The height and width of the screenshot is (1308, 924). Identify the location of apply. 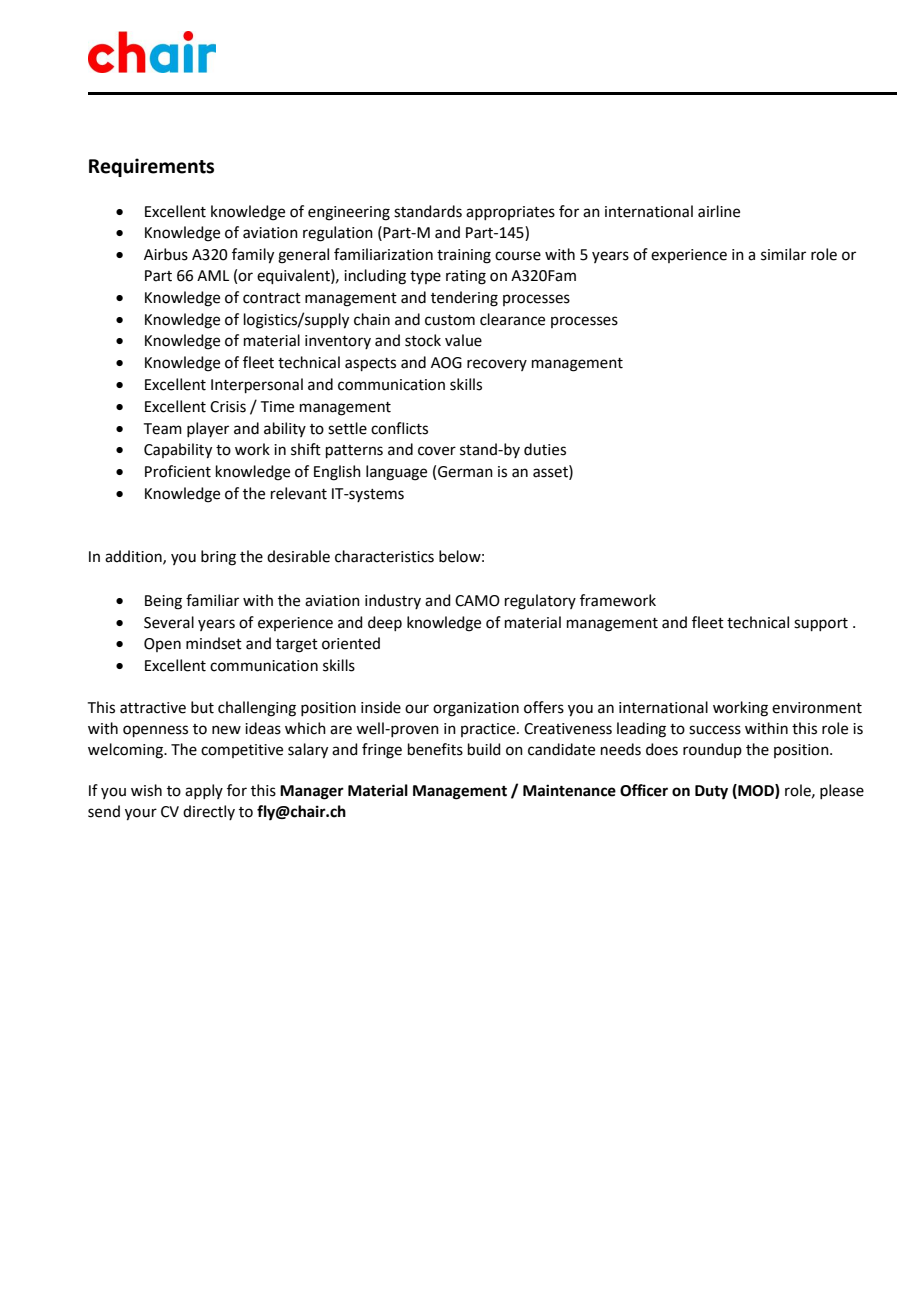
(204, 791).
